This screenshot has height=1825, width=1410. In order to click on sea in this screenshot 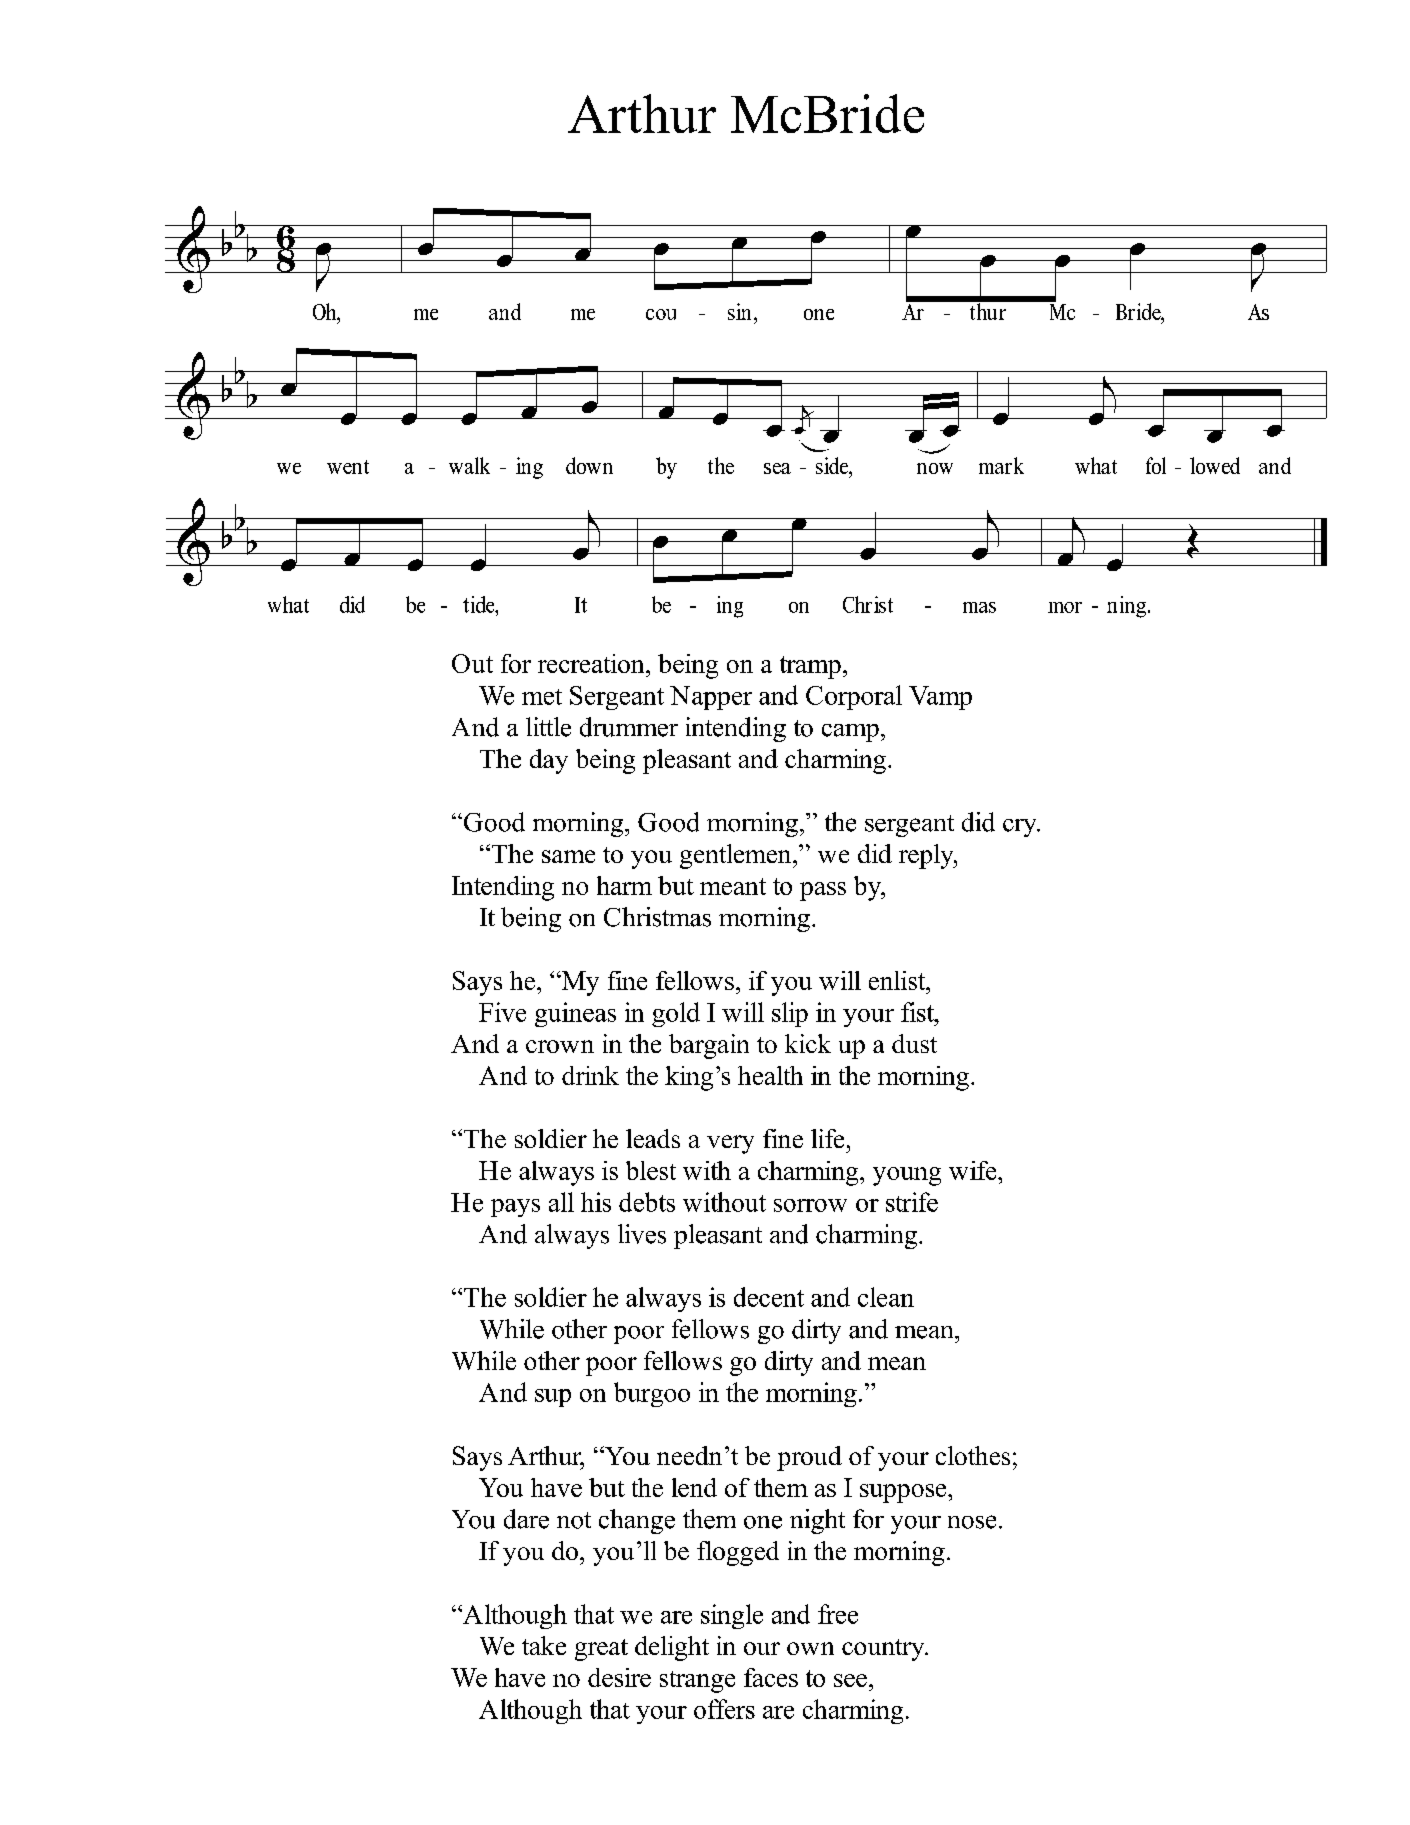, I will do `click(777, 468)`.
